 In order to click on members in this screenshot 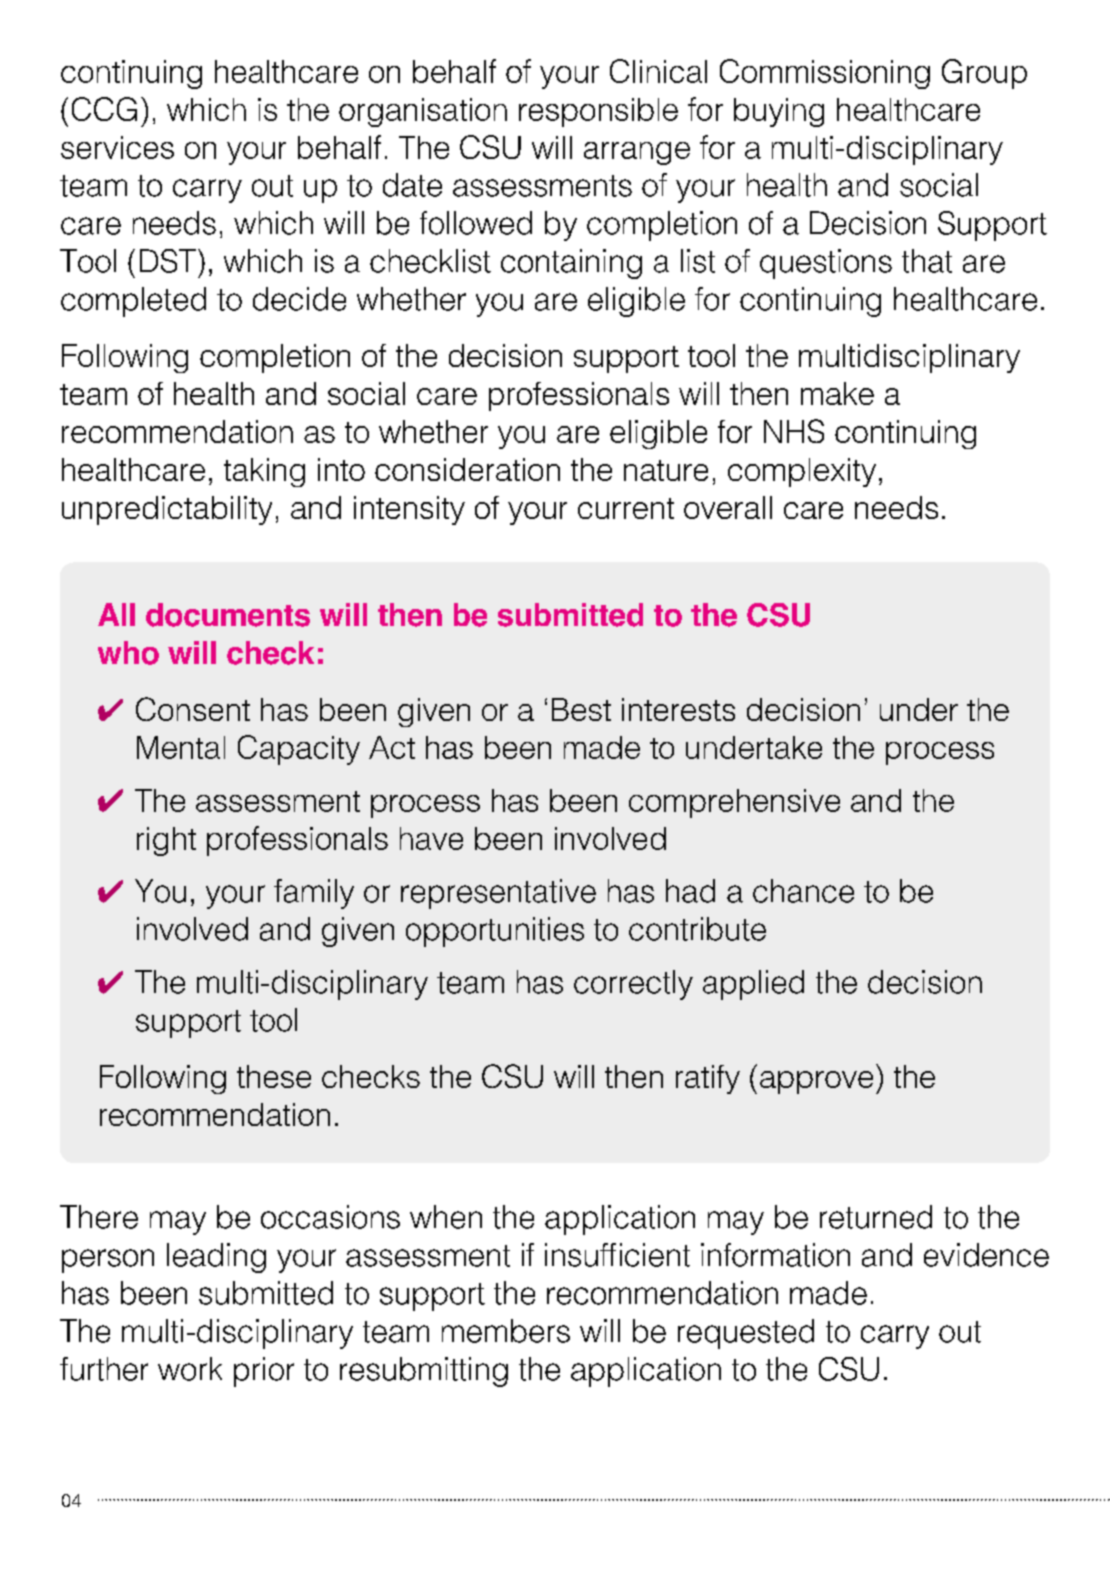, I will do `click(506, 1331)`.
